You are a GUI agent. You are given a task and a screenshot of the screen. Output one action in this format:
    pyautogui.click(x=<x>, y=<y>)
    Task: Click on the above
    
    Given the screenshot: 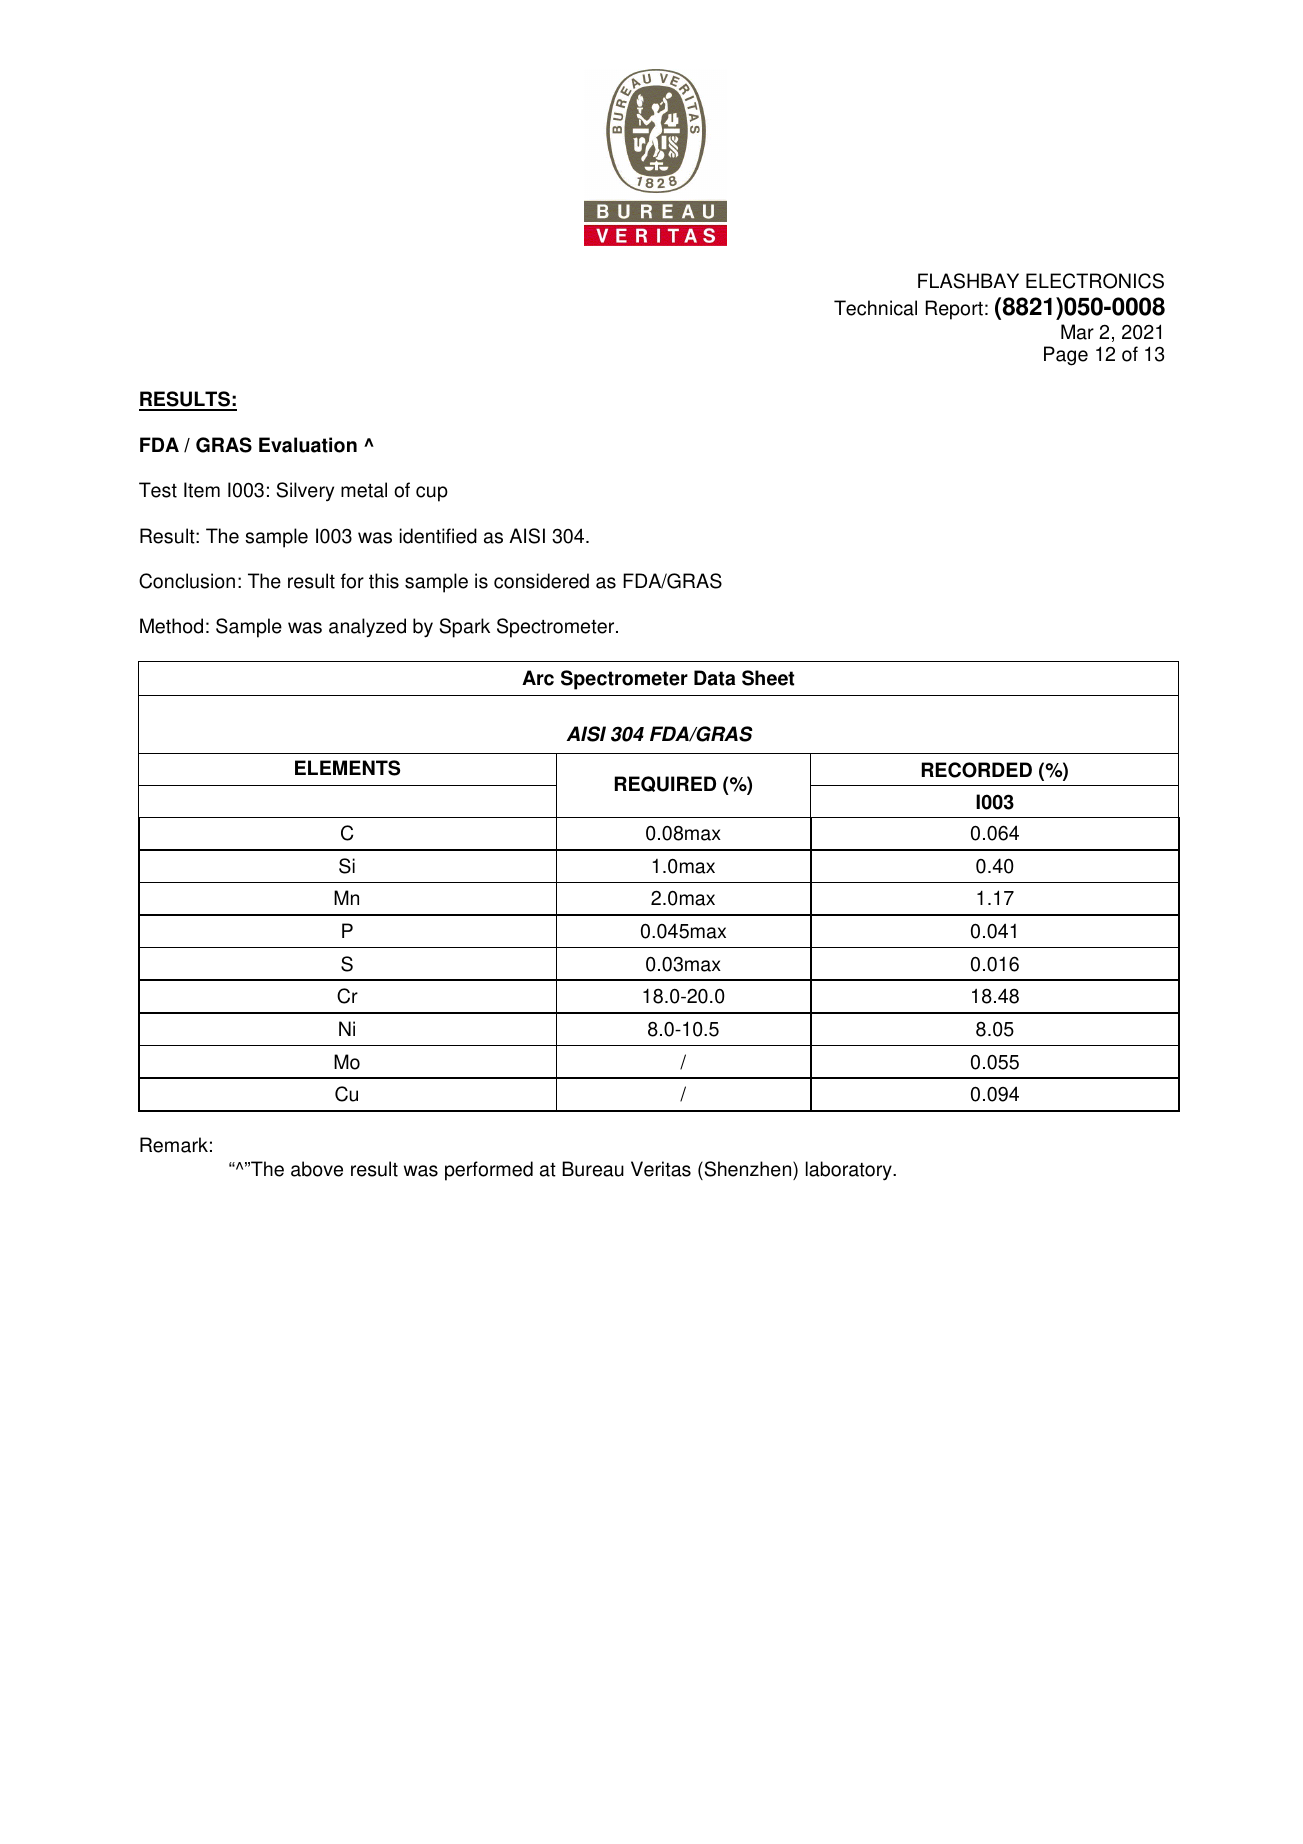 What is the action you would take?
    pyautogui.click(x=317, y=1169)
